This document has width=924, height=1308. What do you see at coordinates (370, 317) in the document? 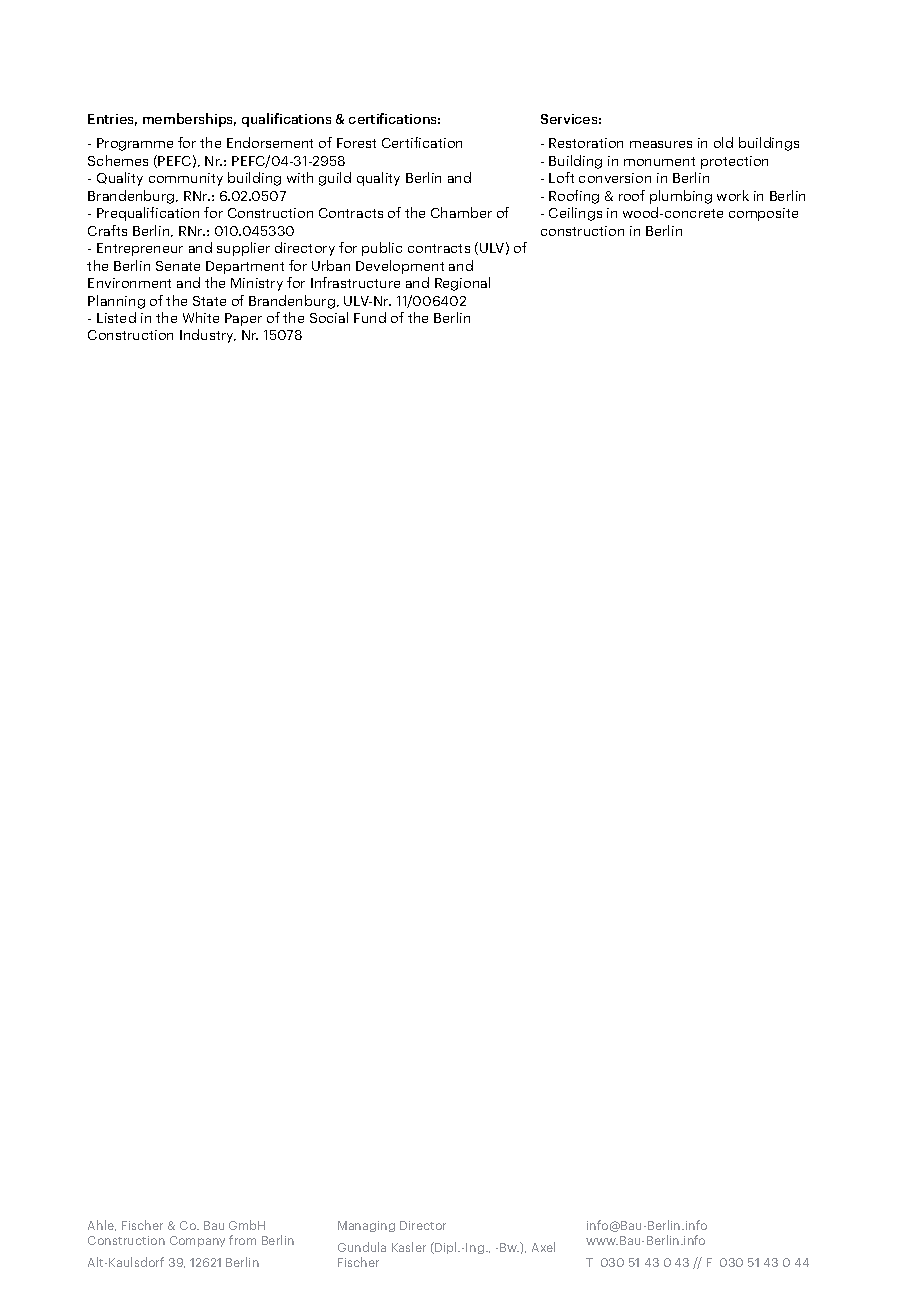
I see `Fund` at bounding box center [370, 317].
